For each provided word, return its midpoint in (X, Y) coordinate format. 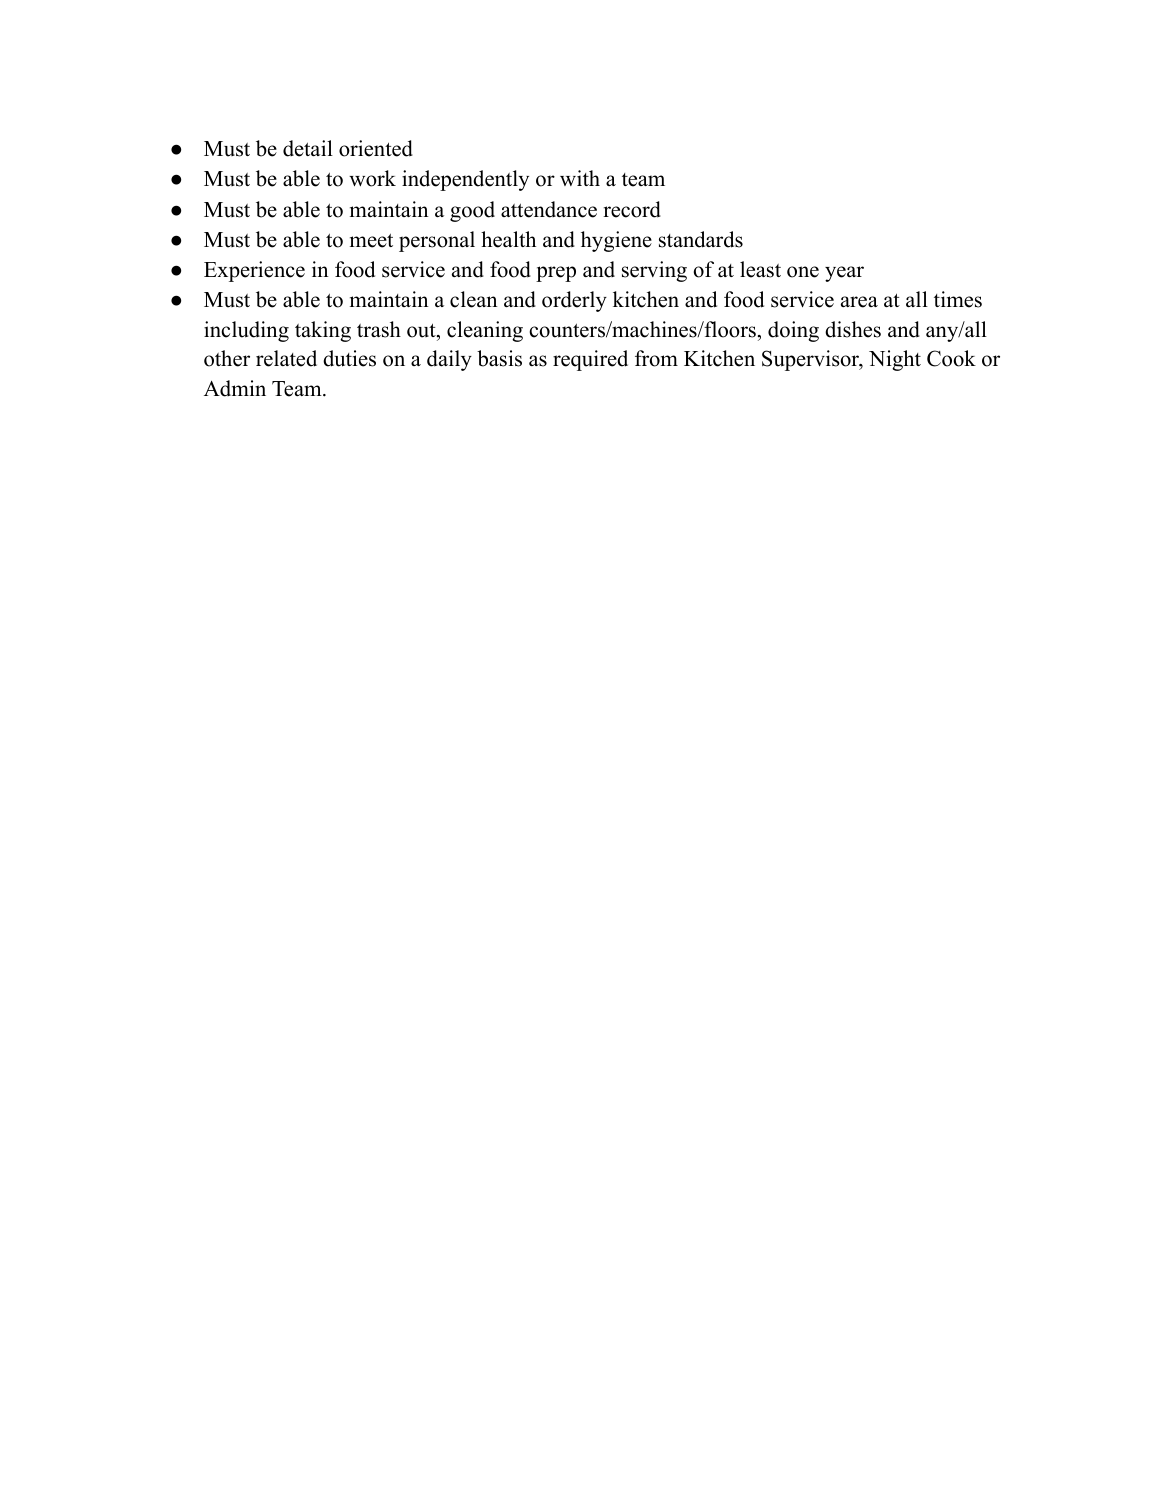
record (632, 209)
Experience (254, 271)
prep (556, 274)
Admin (235, 388)
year (844, 274)
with (580, 178)
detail (308, 148)
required (590, 360)
